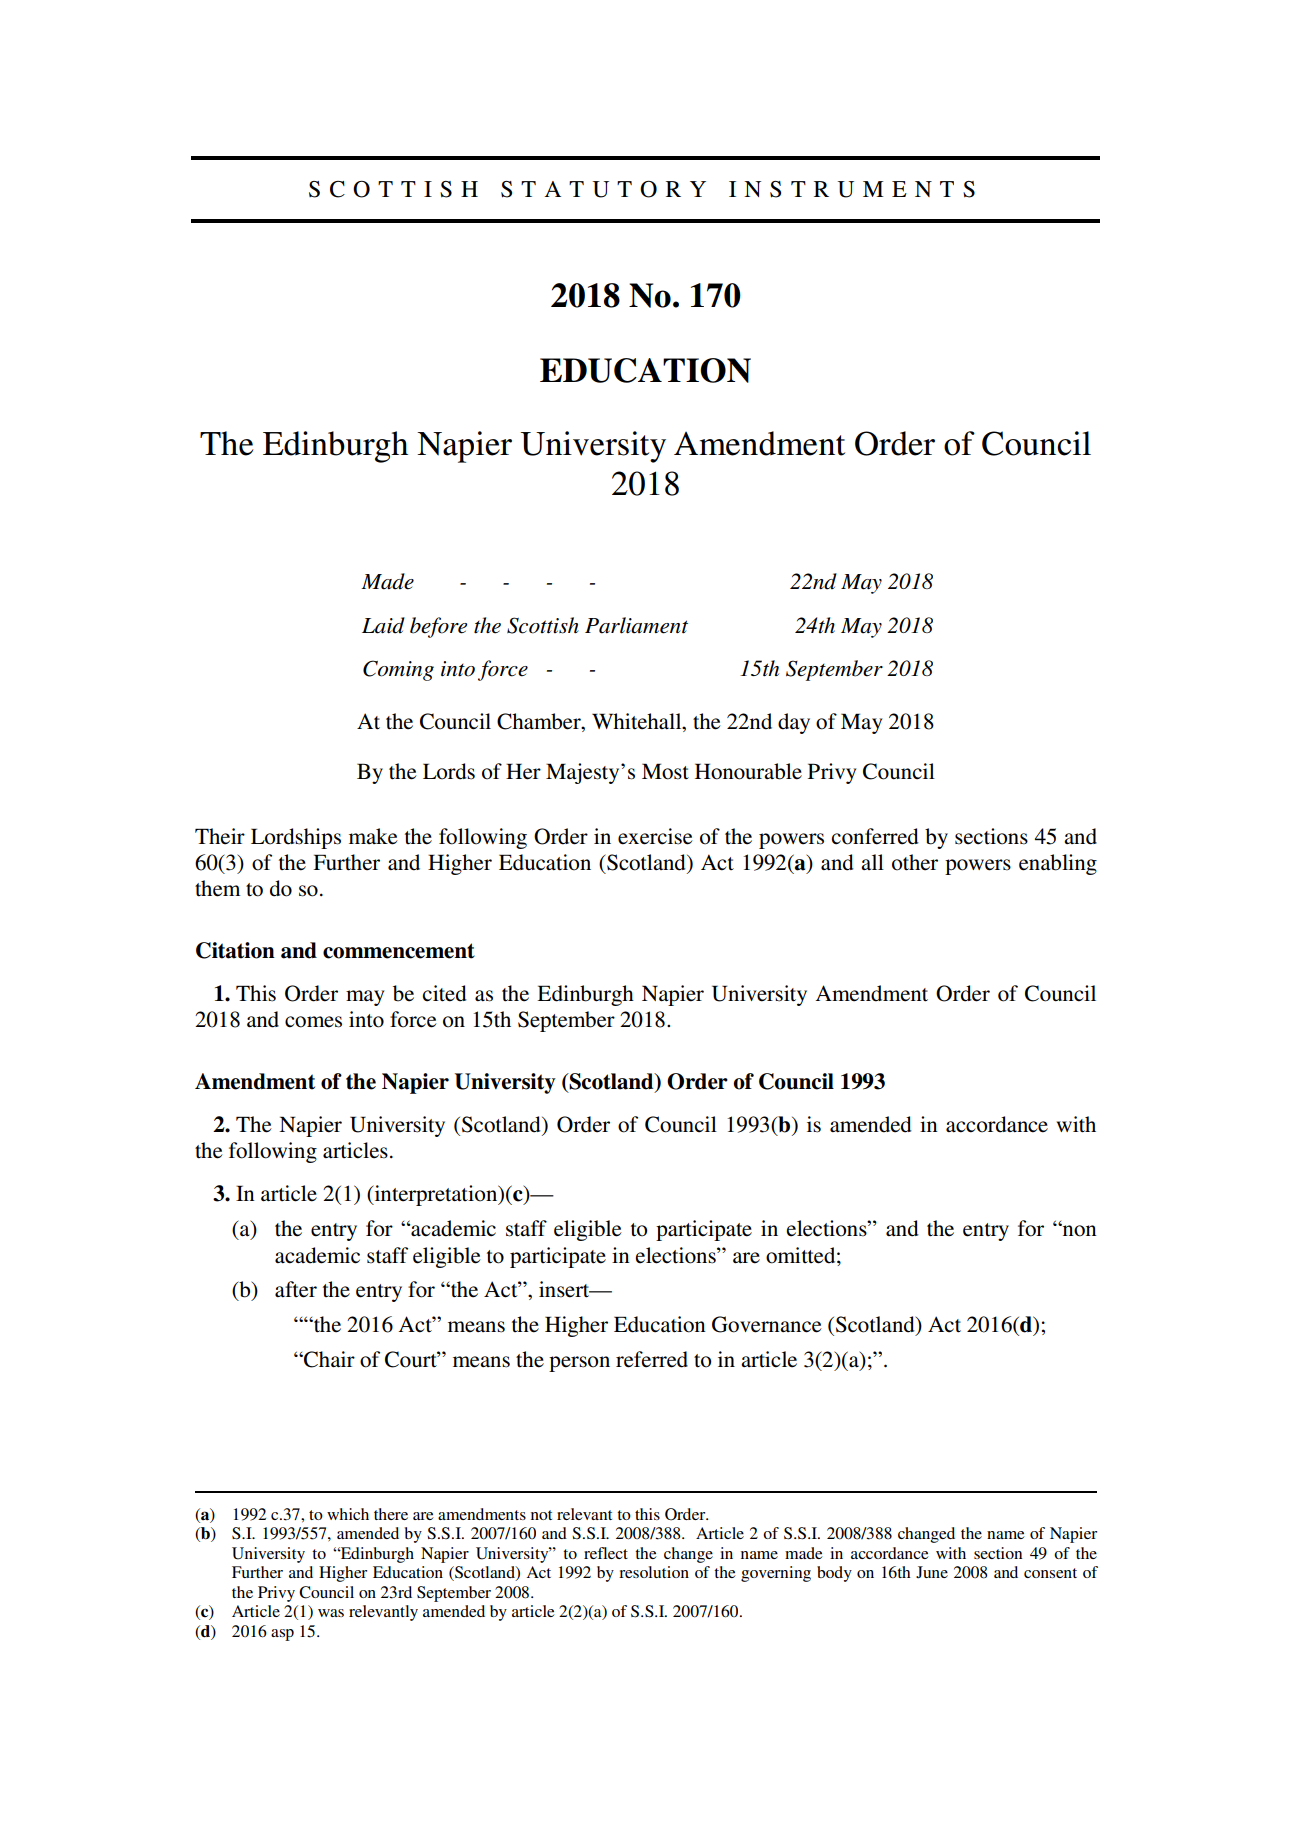 This screenshot has height=1827, width=1291. Describe the element at coordinates (636, 625) in the screenshot. I see `Parliament` at that location.
